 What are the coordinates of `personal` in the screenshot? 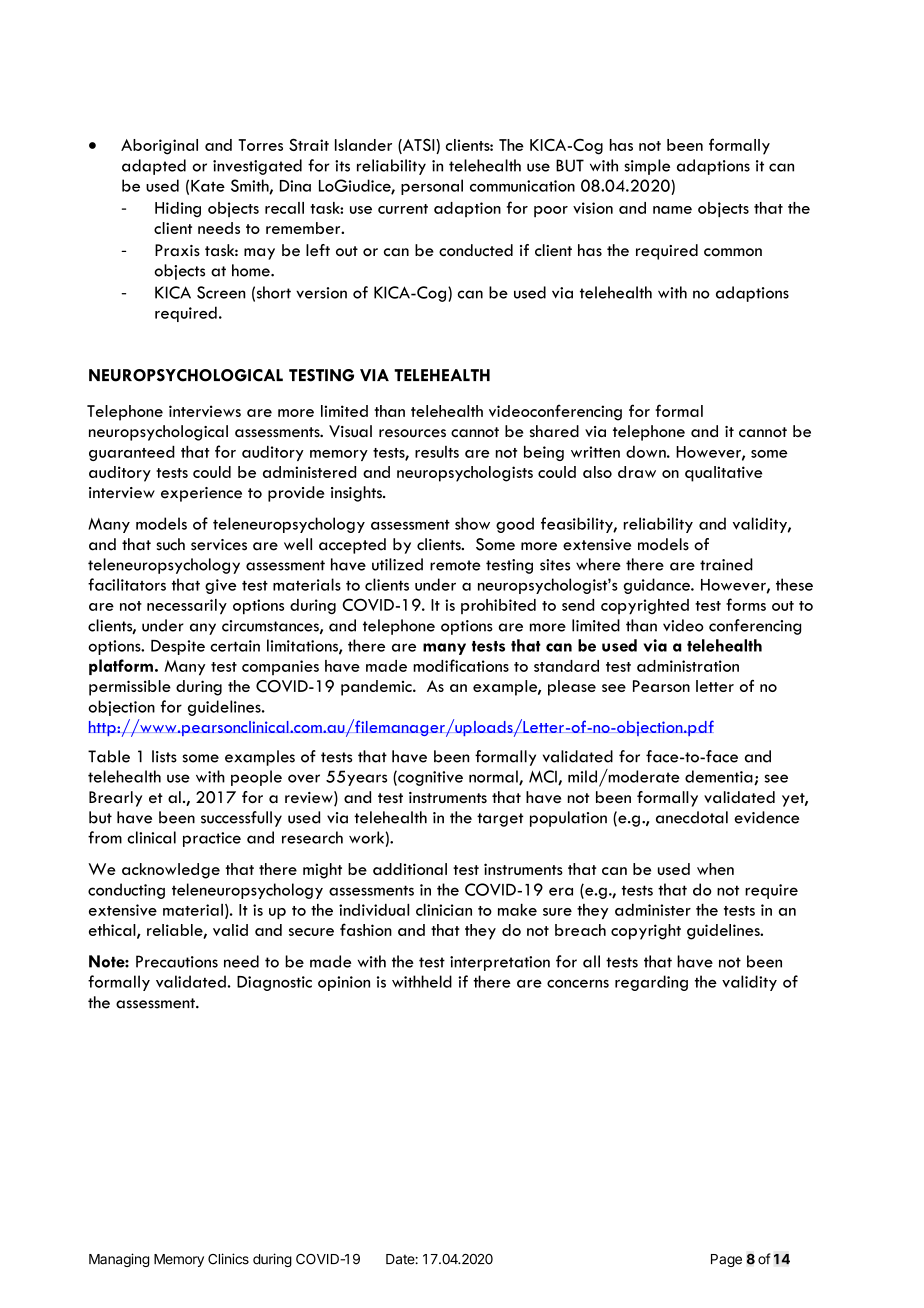 It's located at (432, 187).
